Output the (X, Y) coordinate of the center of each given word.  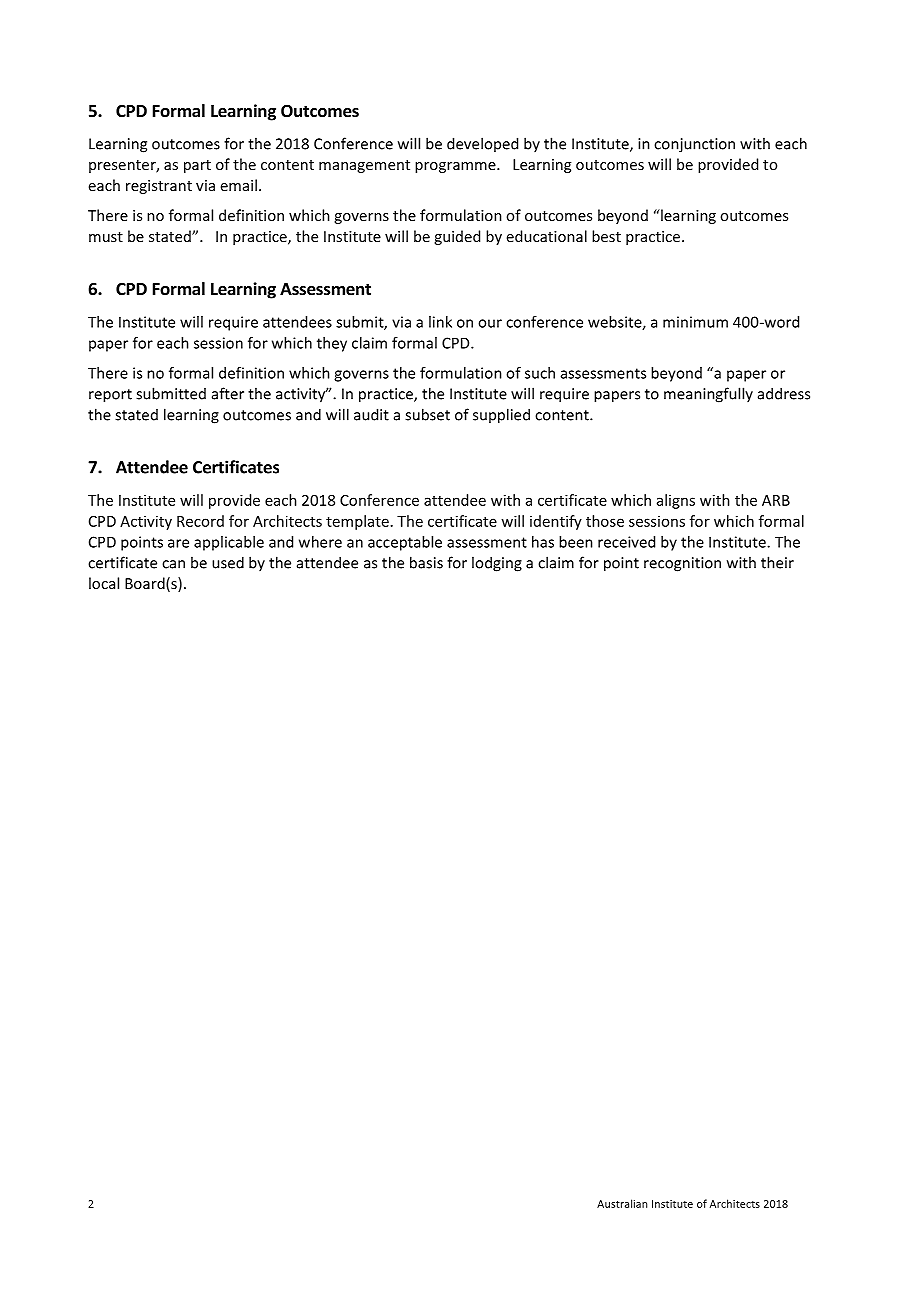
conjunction (694, 145)
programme (456, 167)
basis (426, 562)
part (197, 166)
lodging (497, 564)
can (173, 564)
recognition (682, 564)
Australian (622, 1203)
